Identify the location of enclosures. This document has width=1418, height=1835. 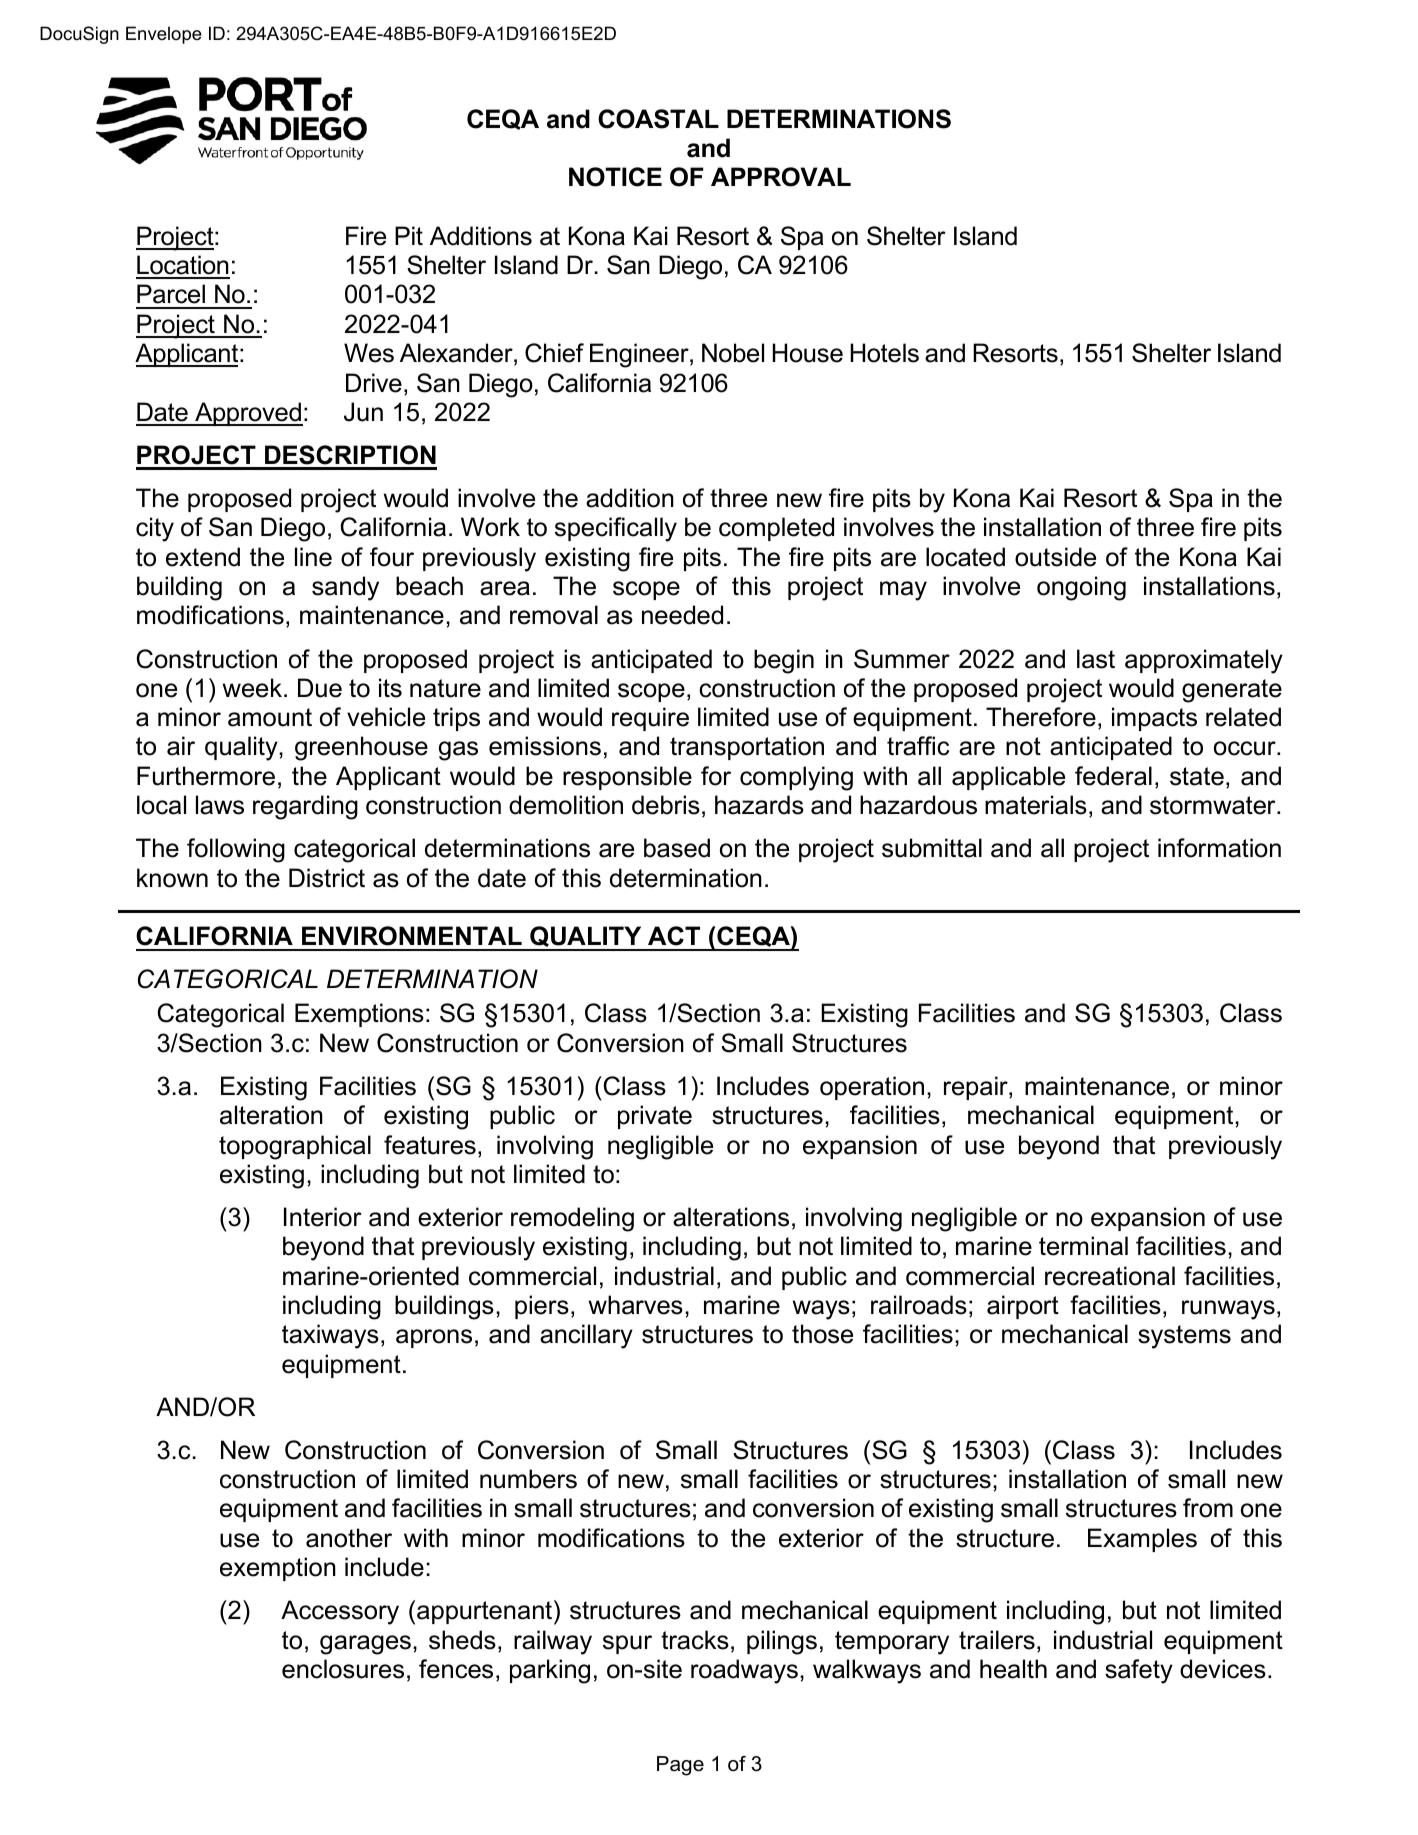
(343, 1669).
